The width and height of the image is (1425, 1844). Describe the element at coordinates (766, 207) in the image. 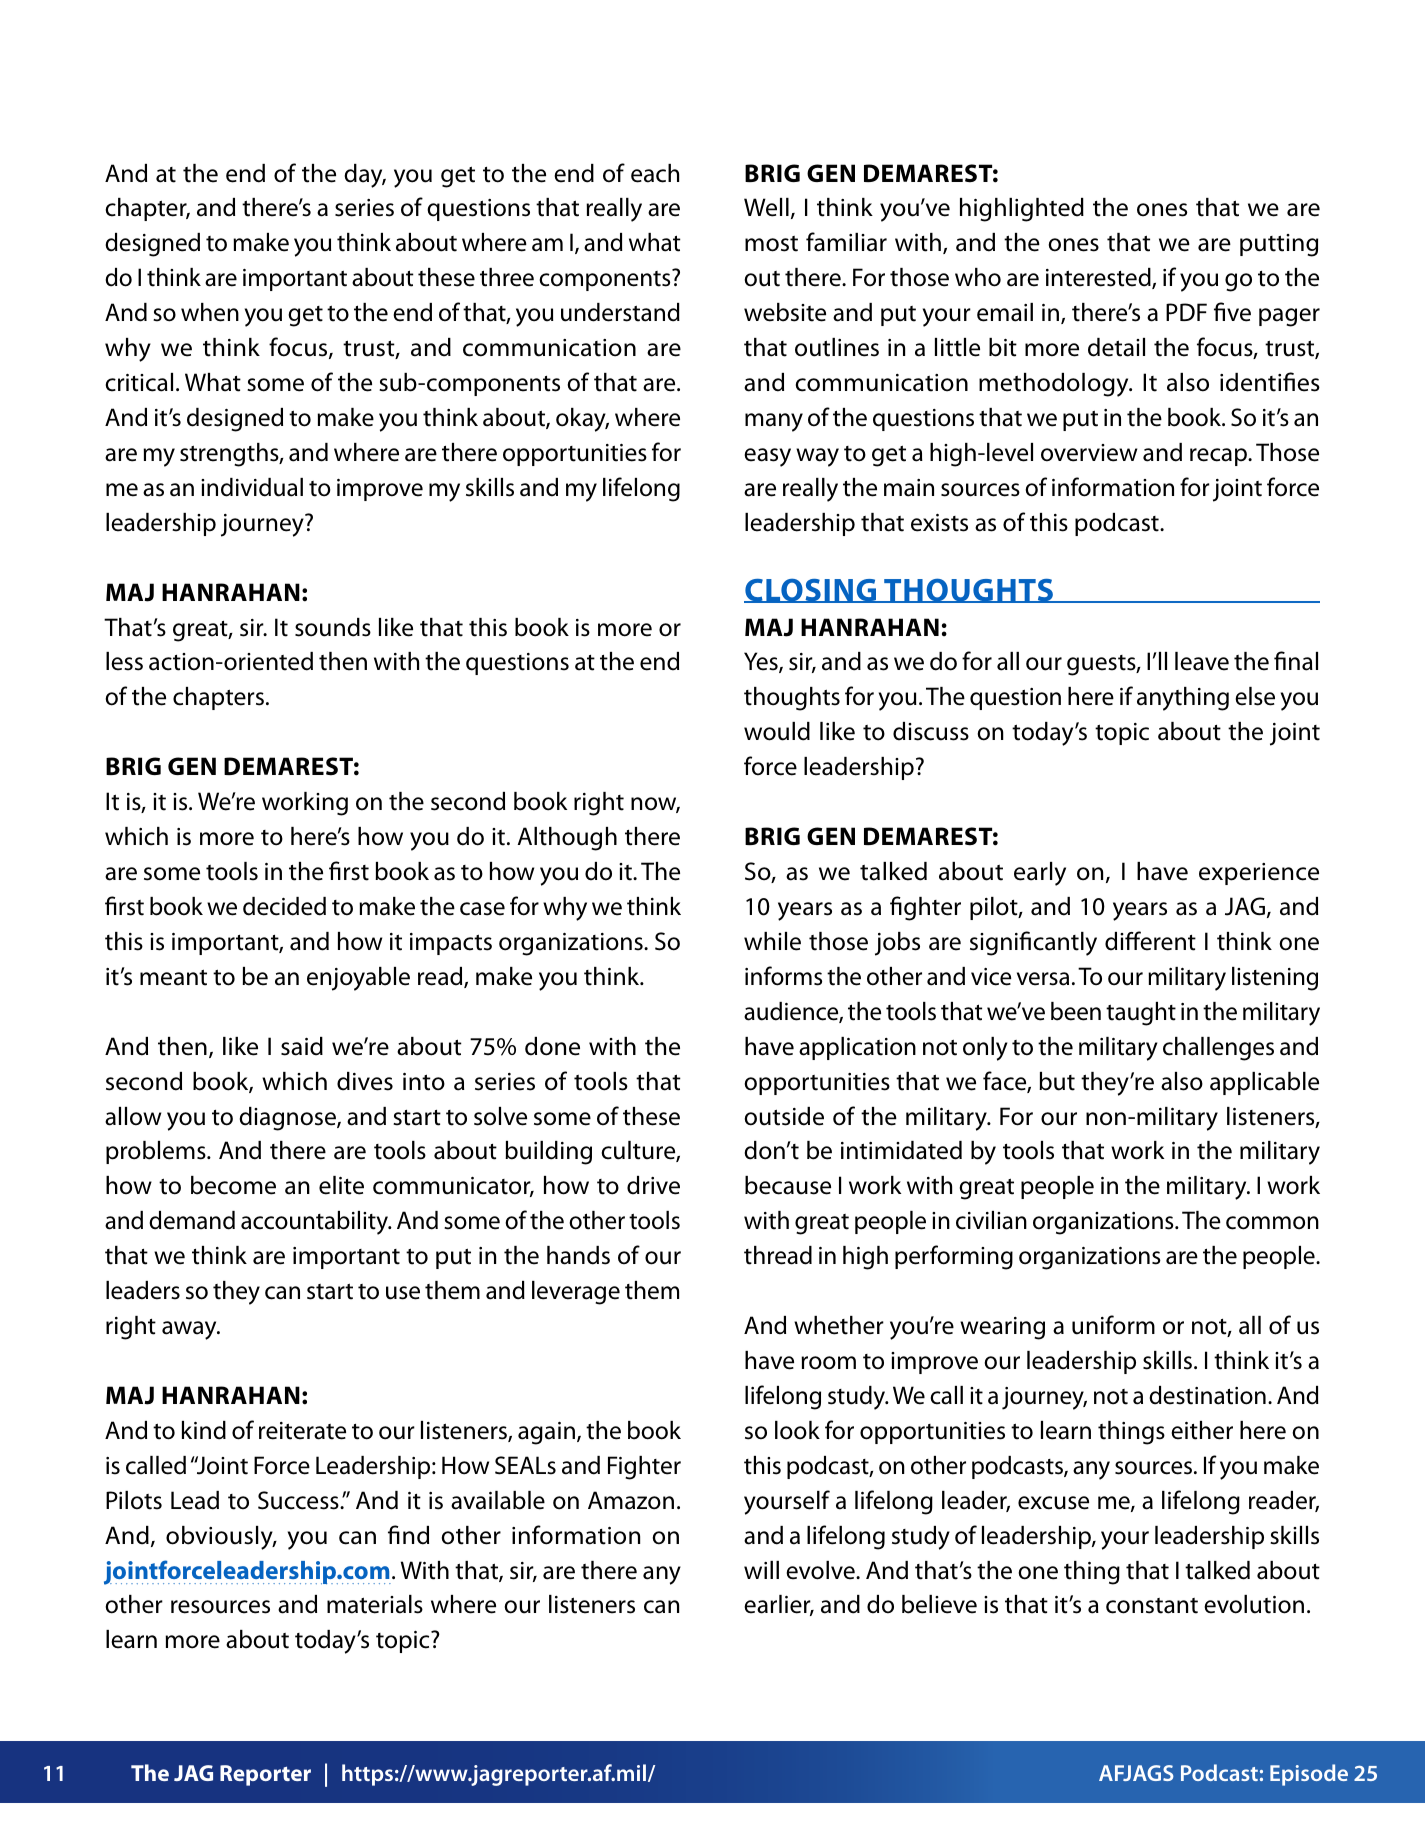

I see `Well` at that location.
